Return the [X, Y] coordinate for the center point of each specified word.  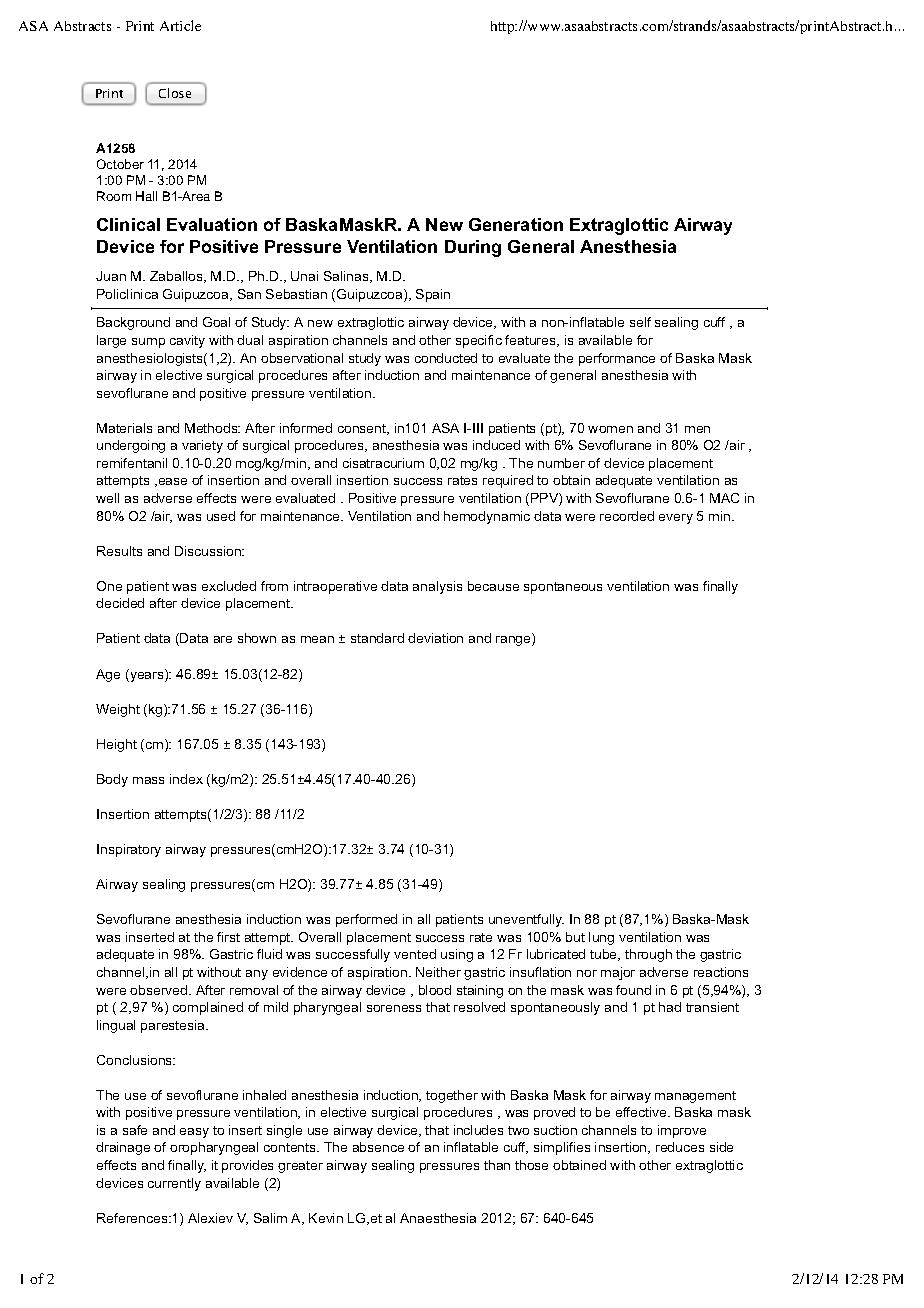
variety [202, 446]
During [473, 248]
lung [601, 938]
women [610, 429]
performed [366, 920]
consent [363, 429]
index [186, 779]
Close [175, 93]
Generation [516, 224]
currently [174, 1184]
